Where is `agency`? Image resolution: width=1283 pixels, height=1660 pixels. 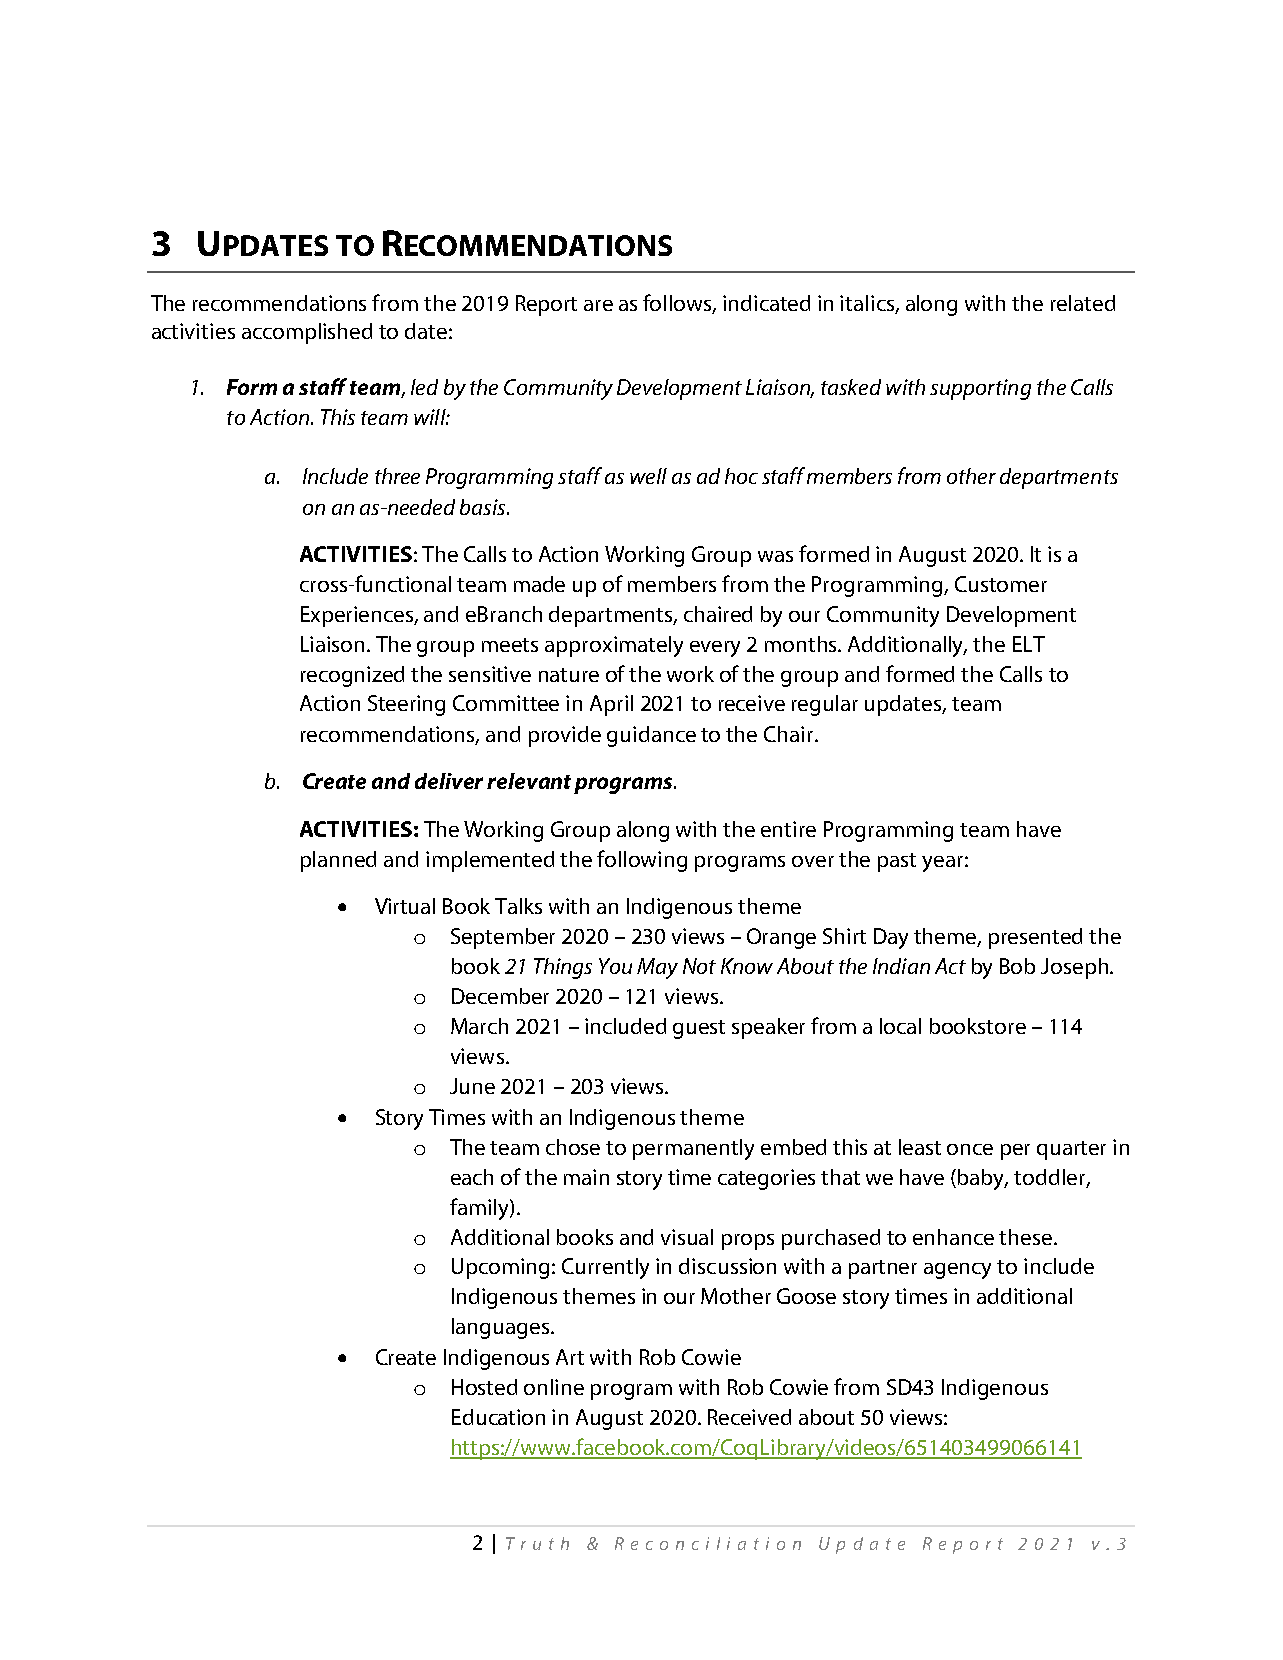
agency is located at coordinates (957, 1271).
